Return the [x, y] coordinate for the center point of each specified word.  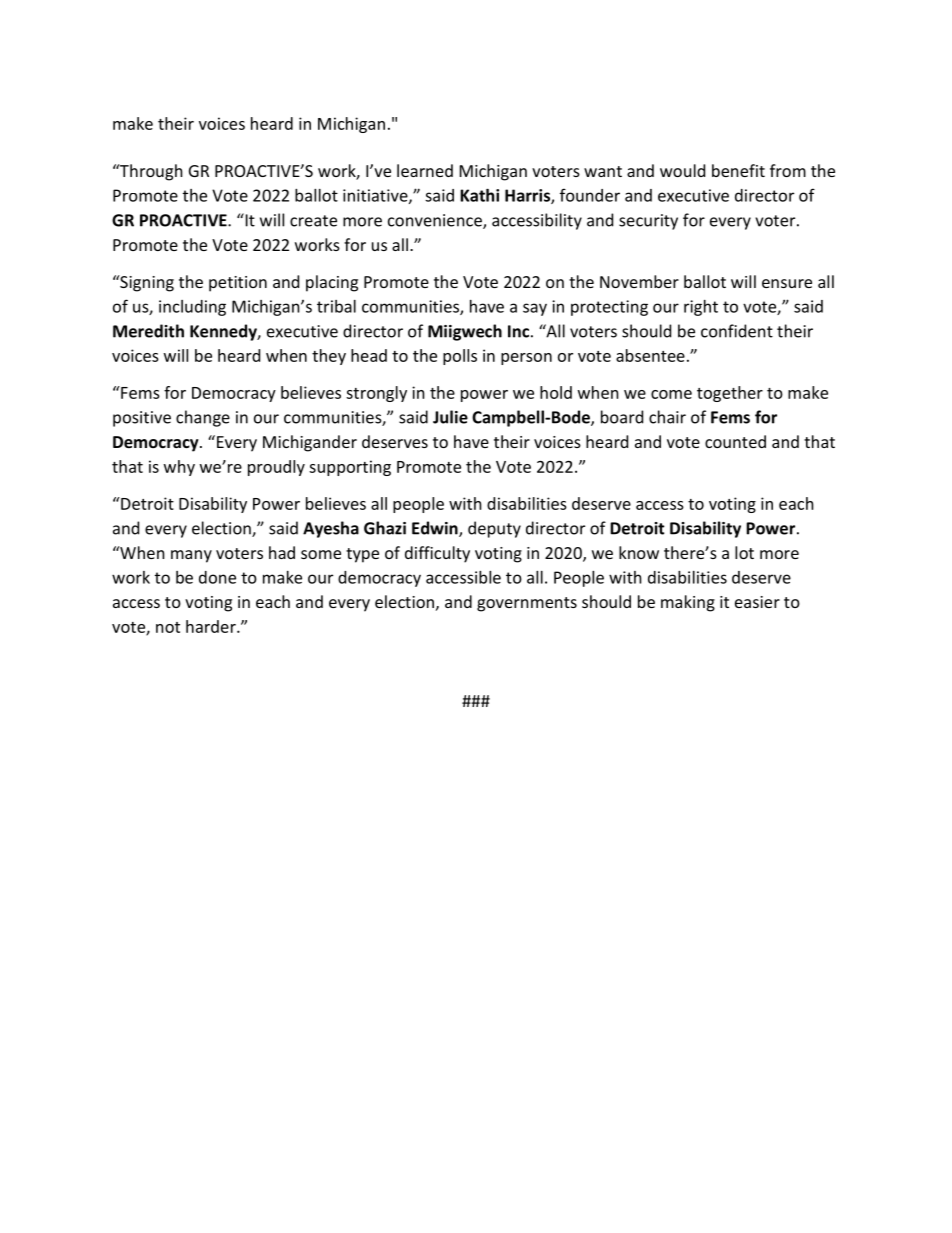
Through [150, 172]
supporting [350, 468]
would [682, 170]
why [179, 468]
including [192, 308]
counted [735, 441]
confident [737, 331]
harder [212, 626]
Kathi [479, 195]
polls [460, 357]
